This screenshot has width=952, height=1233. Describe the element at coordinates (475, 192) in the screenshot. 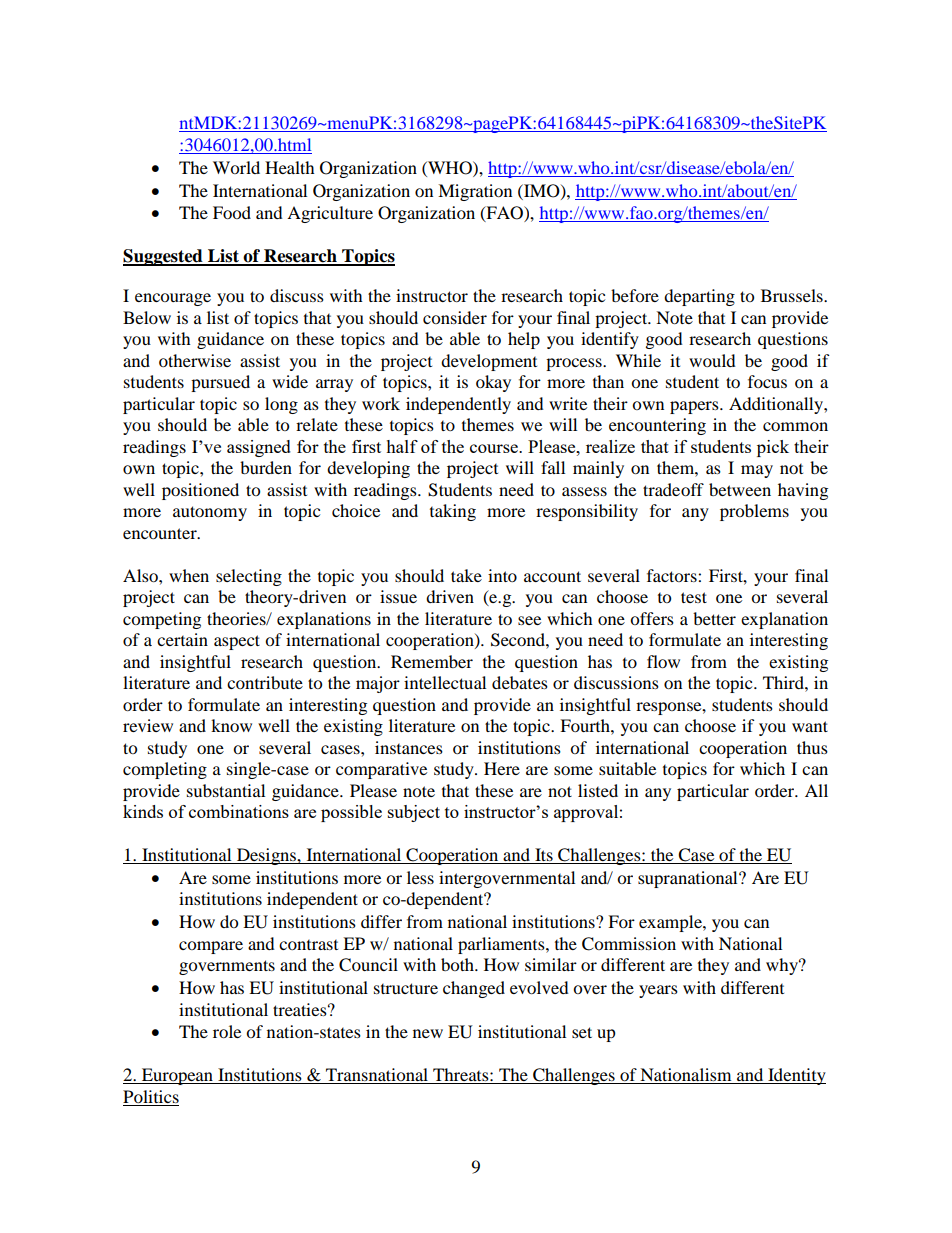

I see `Migration` at that location.
